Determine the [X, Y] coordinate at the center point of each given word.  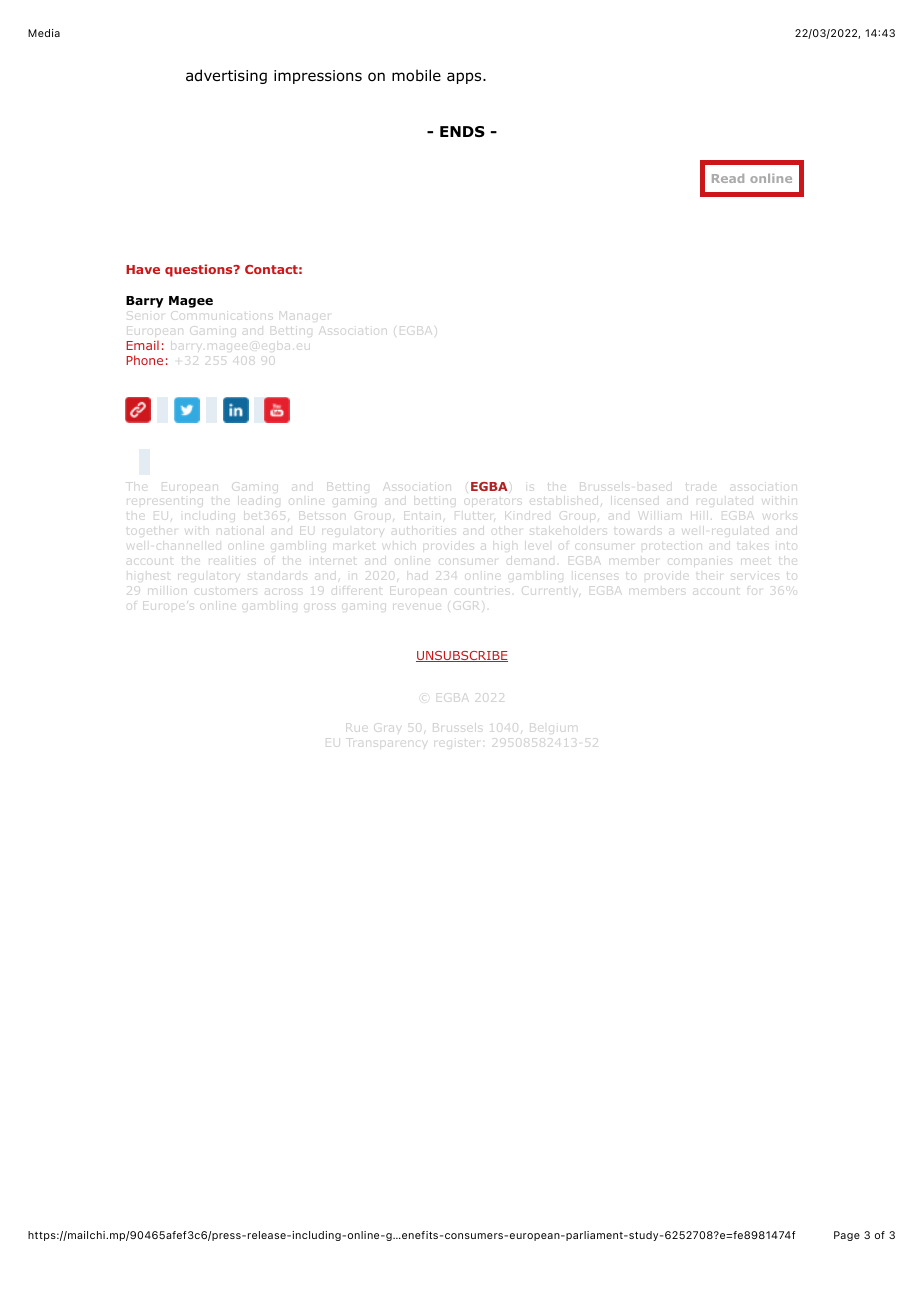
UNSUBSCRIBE [462, 656]
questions [200, 270]
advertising [226, 76]
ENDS [462, 131]
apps [465, 78]
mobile [416, 75]
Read [728, 178]
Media [44, 33]
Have [143, 269]
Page [847, 1236]
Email [142, 345]
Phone [144, 360]
